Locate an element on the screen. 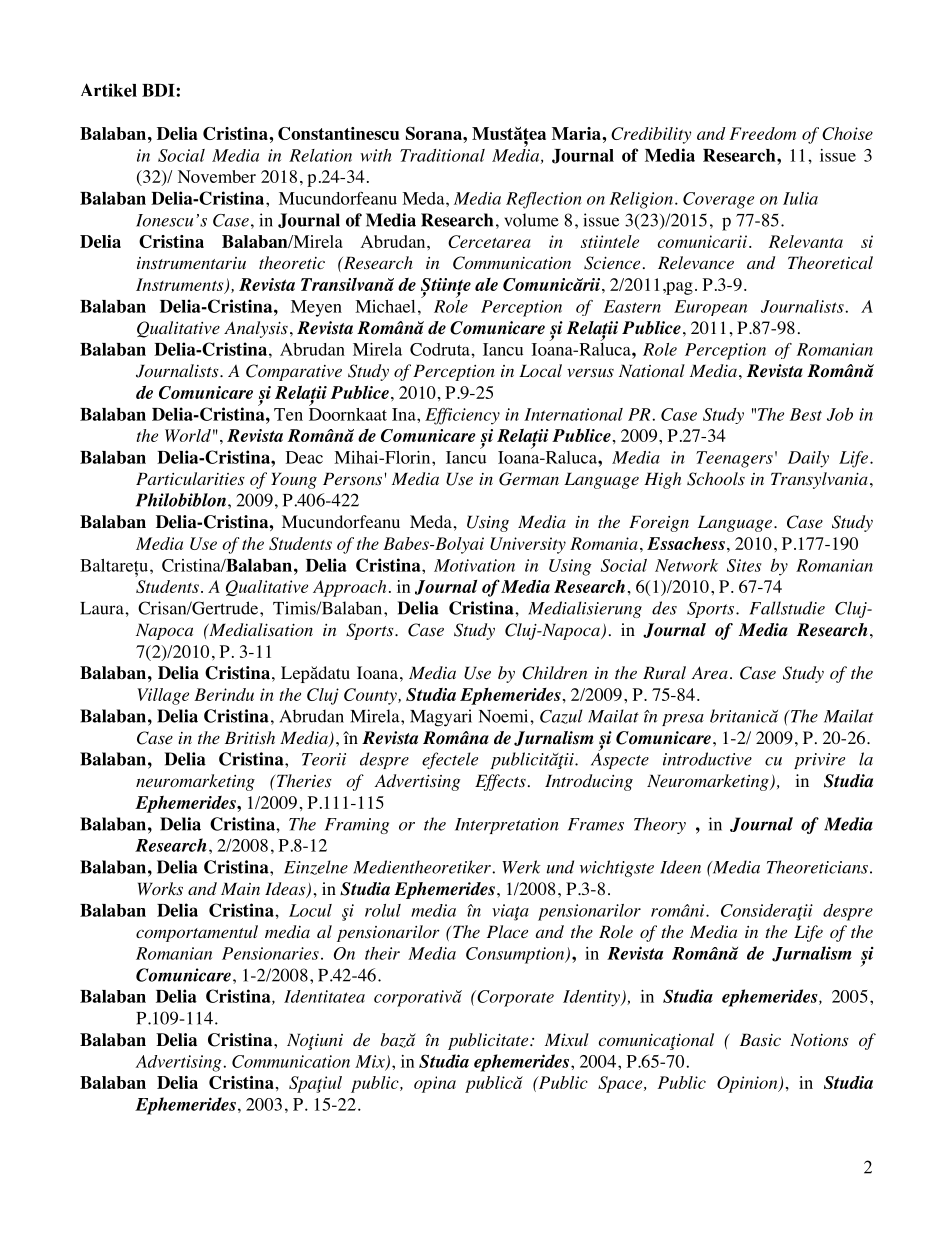 The image size is (952, 1233). Theory is located at coordinates (660, 825).
